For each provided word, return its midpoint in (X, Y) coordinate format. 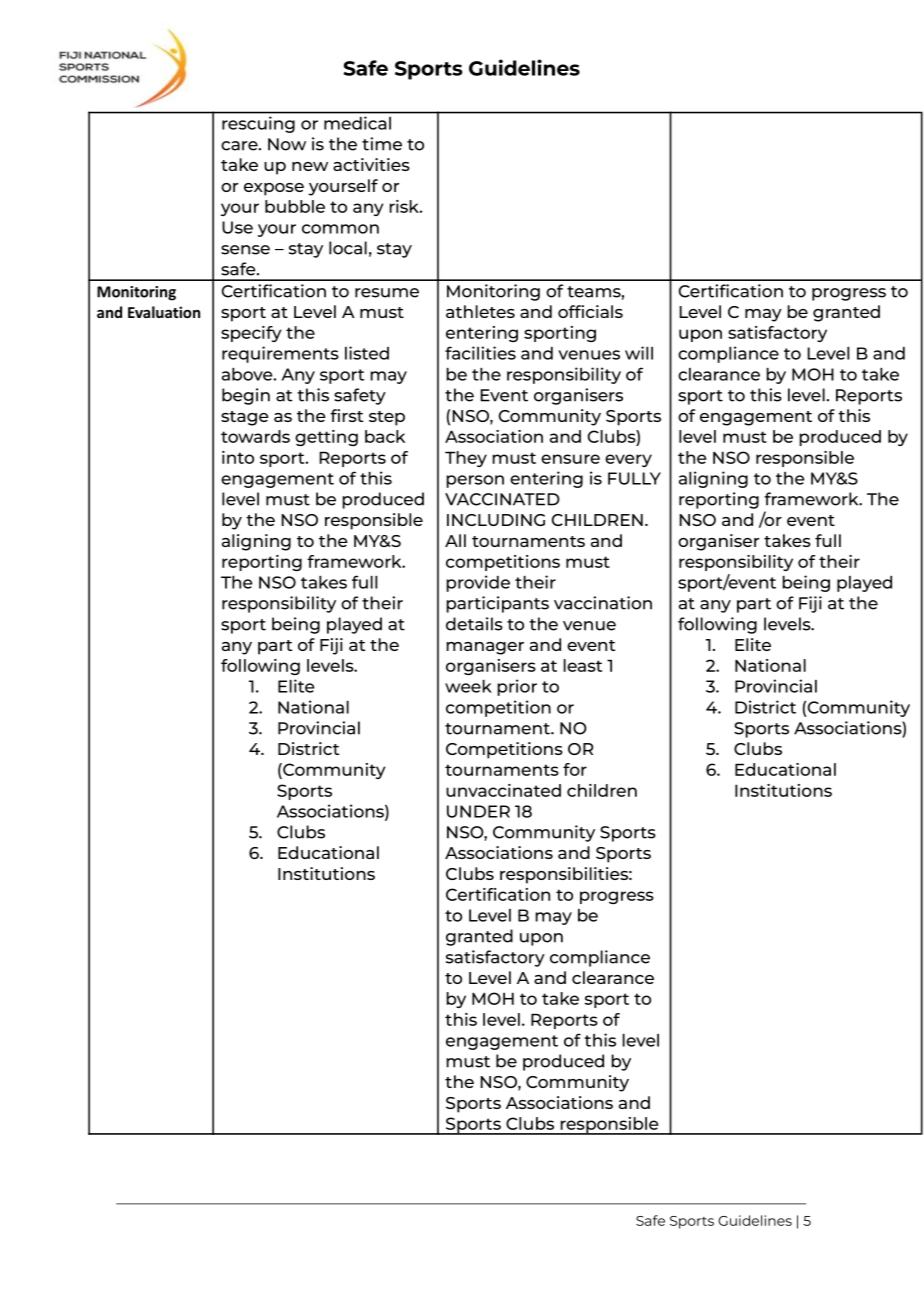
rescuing (258, 124)
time (382, 144)
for (575, 769)
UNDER (478, 811)
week (468, 686)
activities (371, 164)
